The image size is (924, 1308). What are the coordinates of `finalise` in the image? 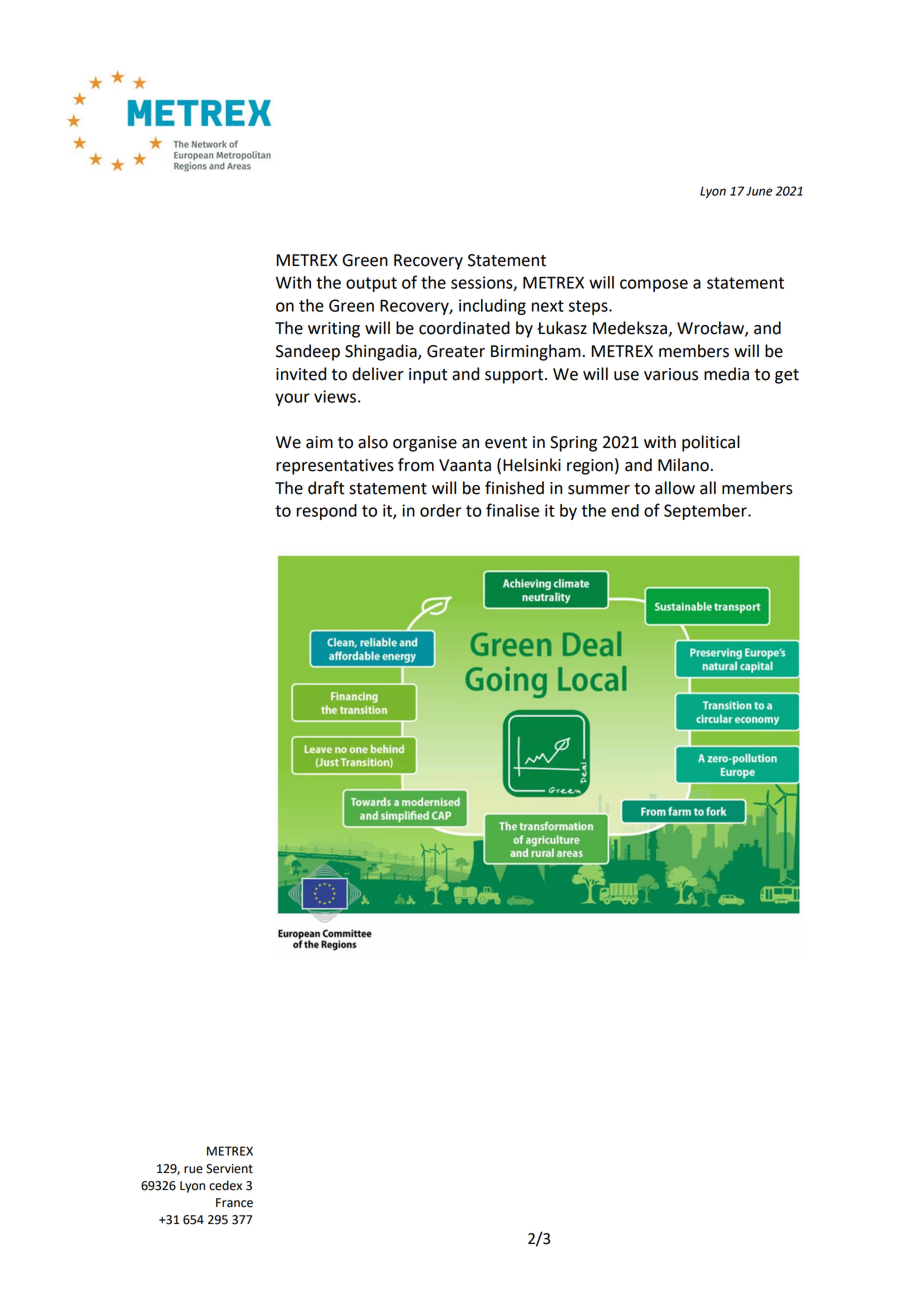 It's located at (512, 510).
